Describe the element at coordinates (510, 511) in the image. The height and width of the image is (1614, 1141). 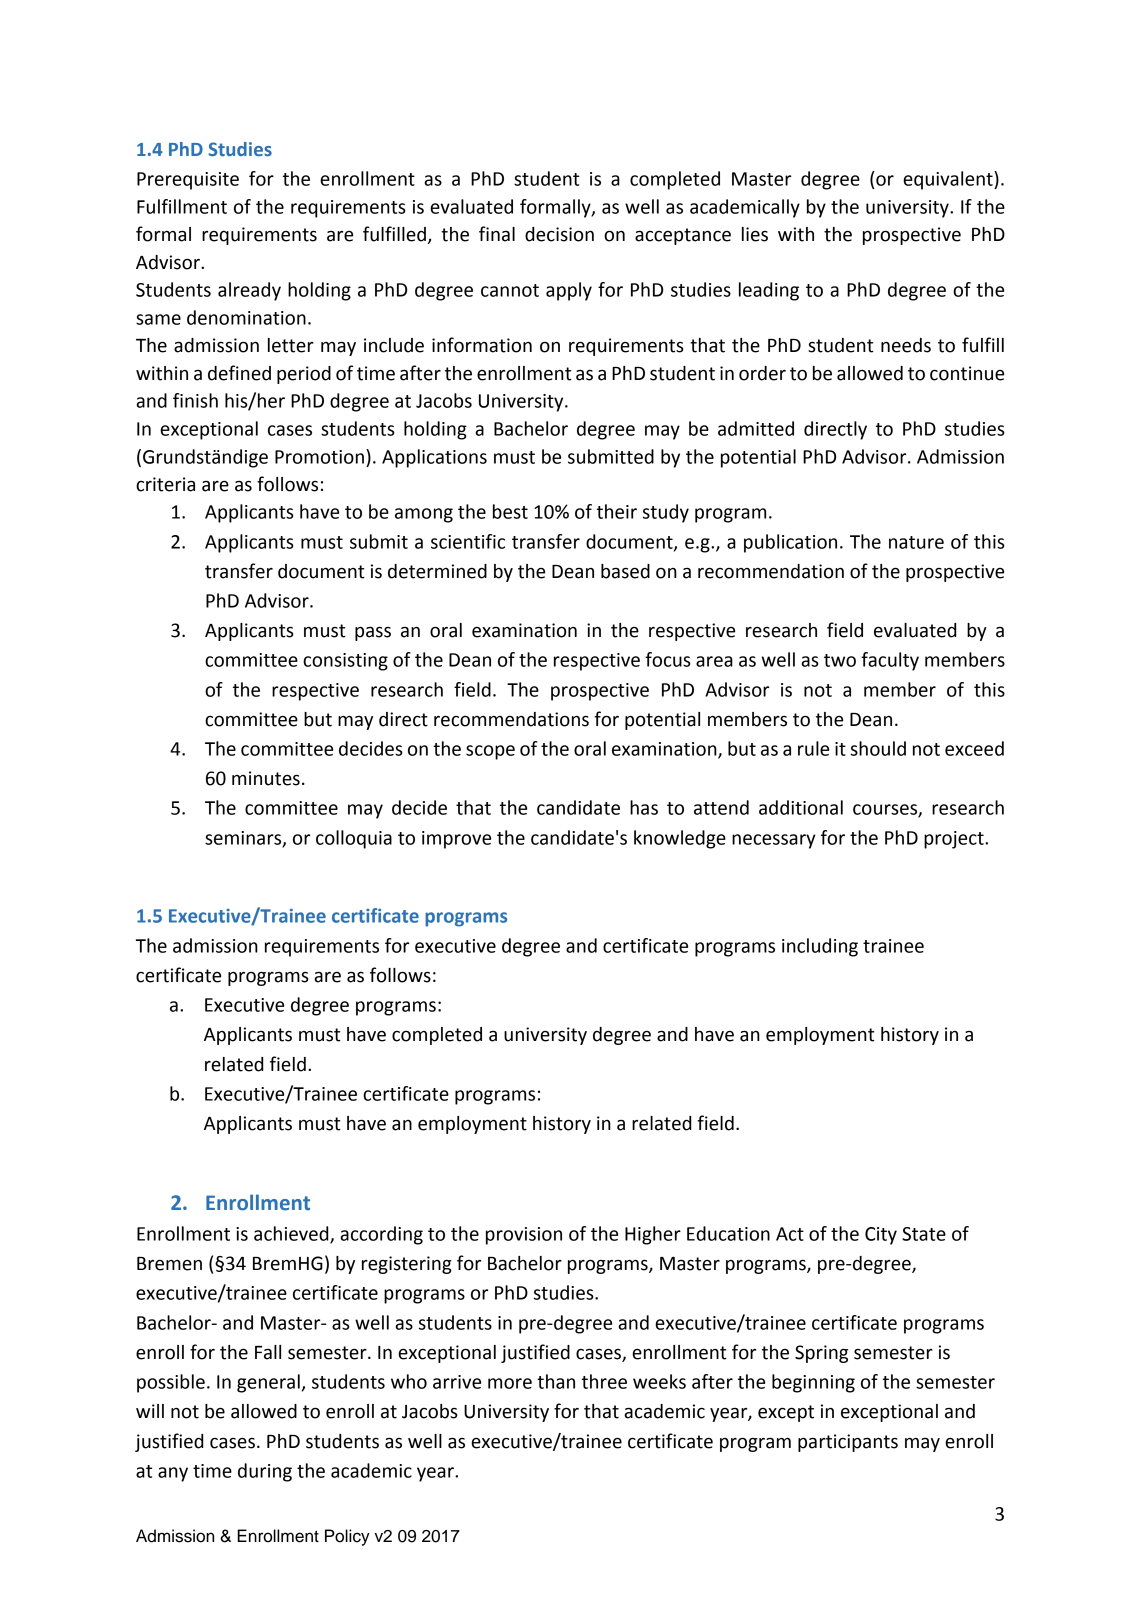
I see `best` at that location.
